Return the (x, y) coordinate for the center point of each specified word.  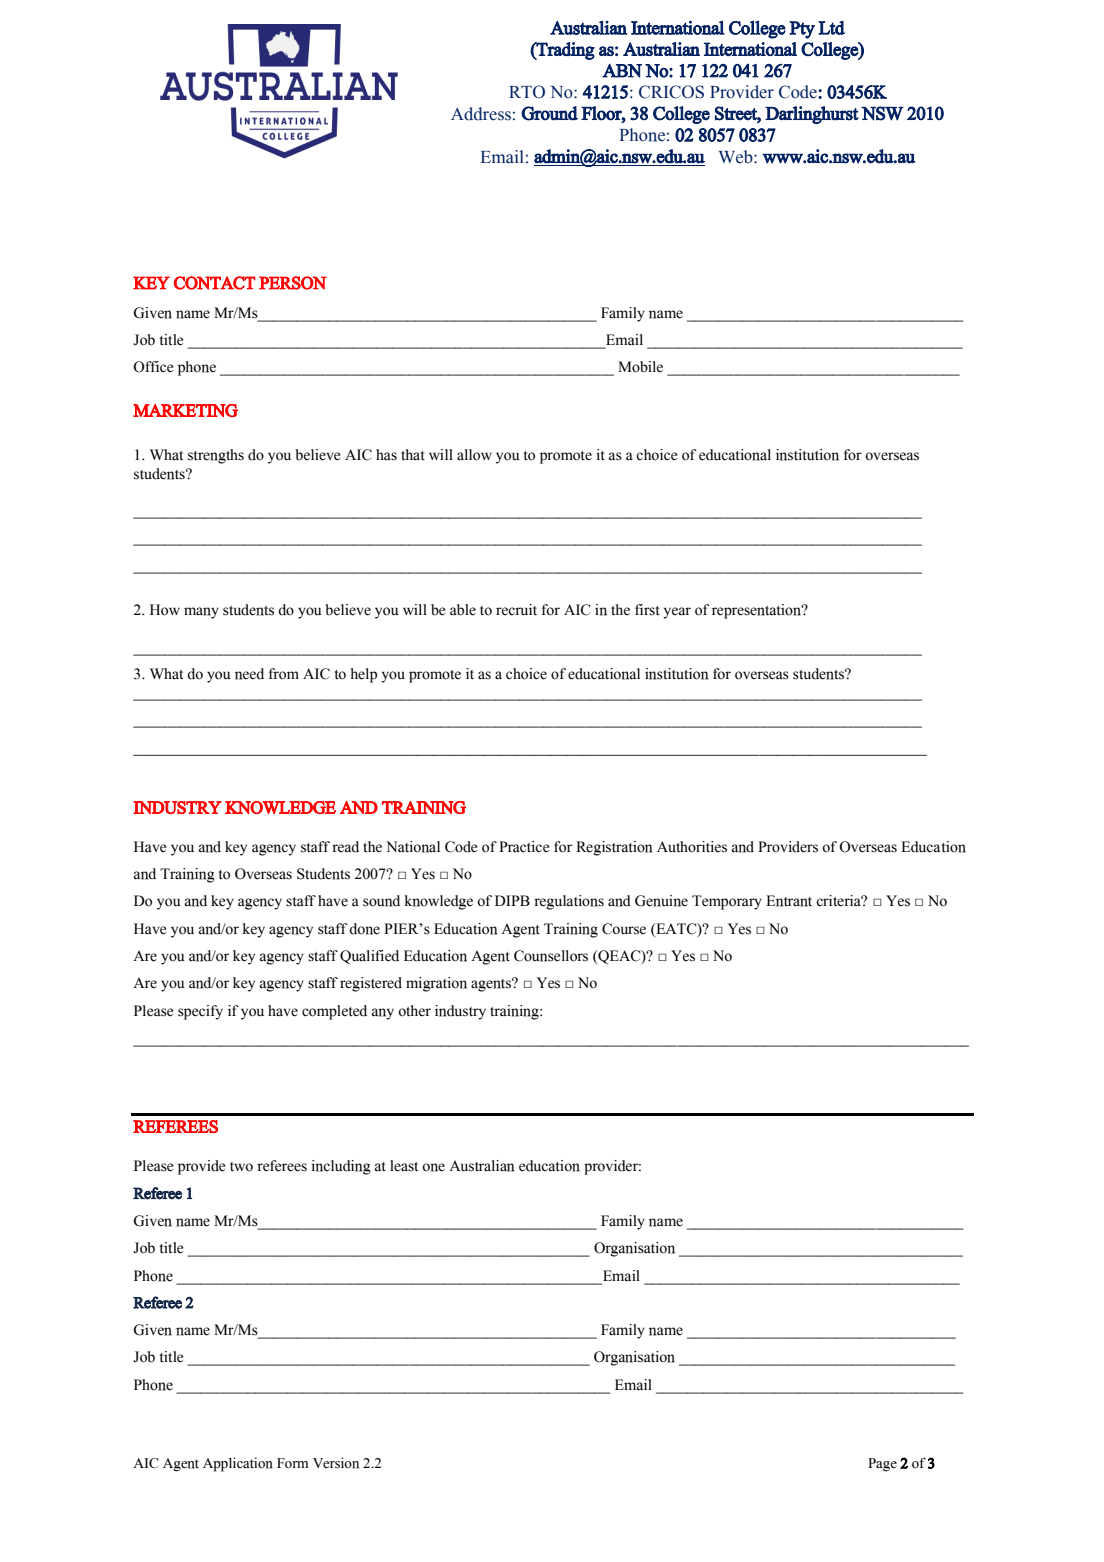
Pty (802, 30)
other (414, 1011)
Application (238, 1464)
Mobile (640, 367)
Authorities (692, 847)
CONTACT (215, 283)
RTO (527, 92)
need (249, 674)
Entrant (789, 901)
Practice (524, 847)
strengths (216, 456)
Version (336, 1463)
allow (474, 455)
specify (200, 1012)
